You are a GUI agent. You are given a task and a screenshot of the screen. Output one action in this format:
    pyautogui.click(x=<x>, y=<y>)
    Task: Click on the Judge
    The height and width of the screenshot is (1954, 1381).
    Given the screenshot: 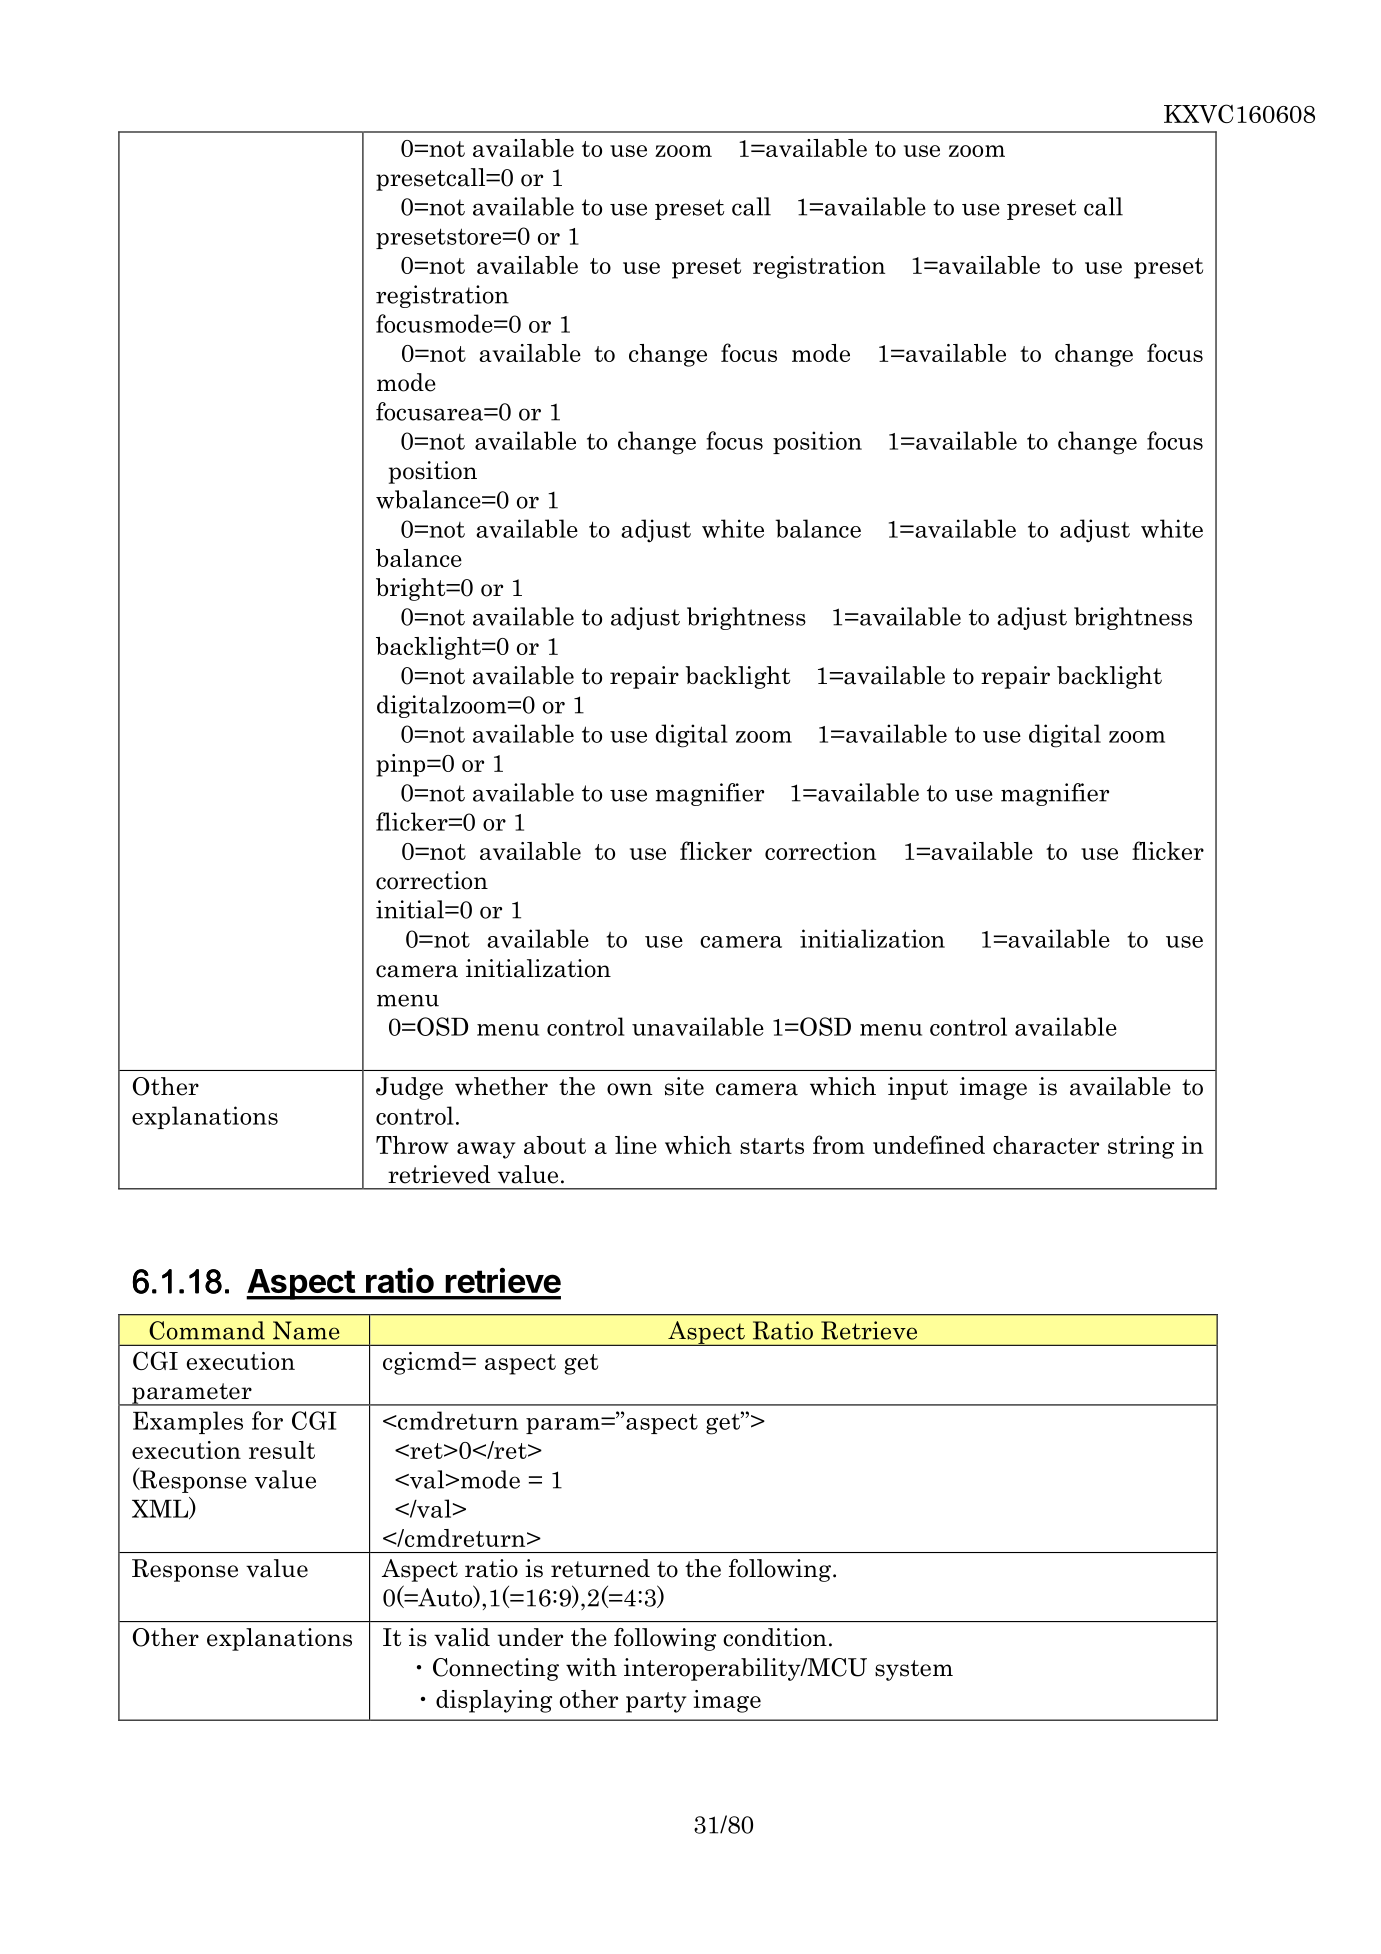 What is the action you would take?
    pyautogui.click(x=409, y=1088)
